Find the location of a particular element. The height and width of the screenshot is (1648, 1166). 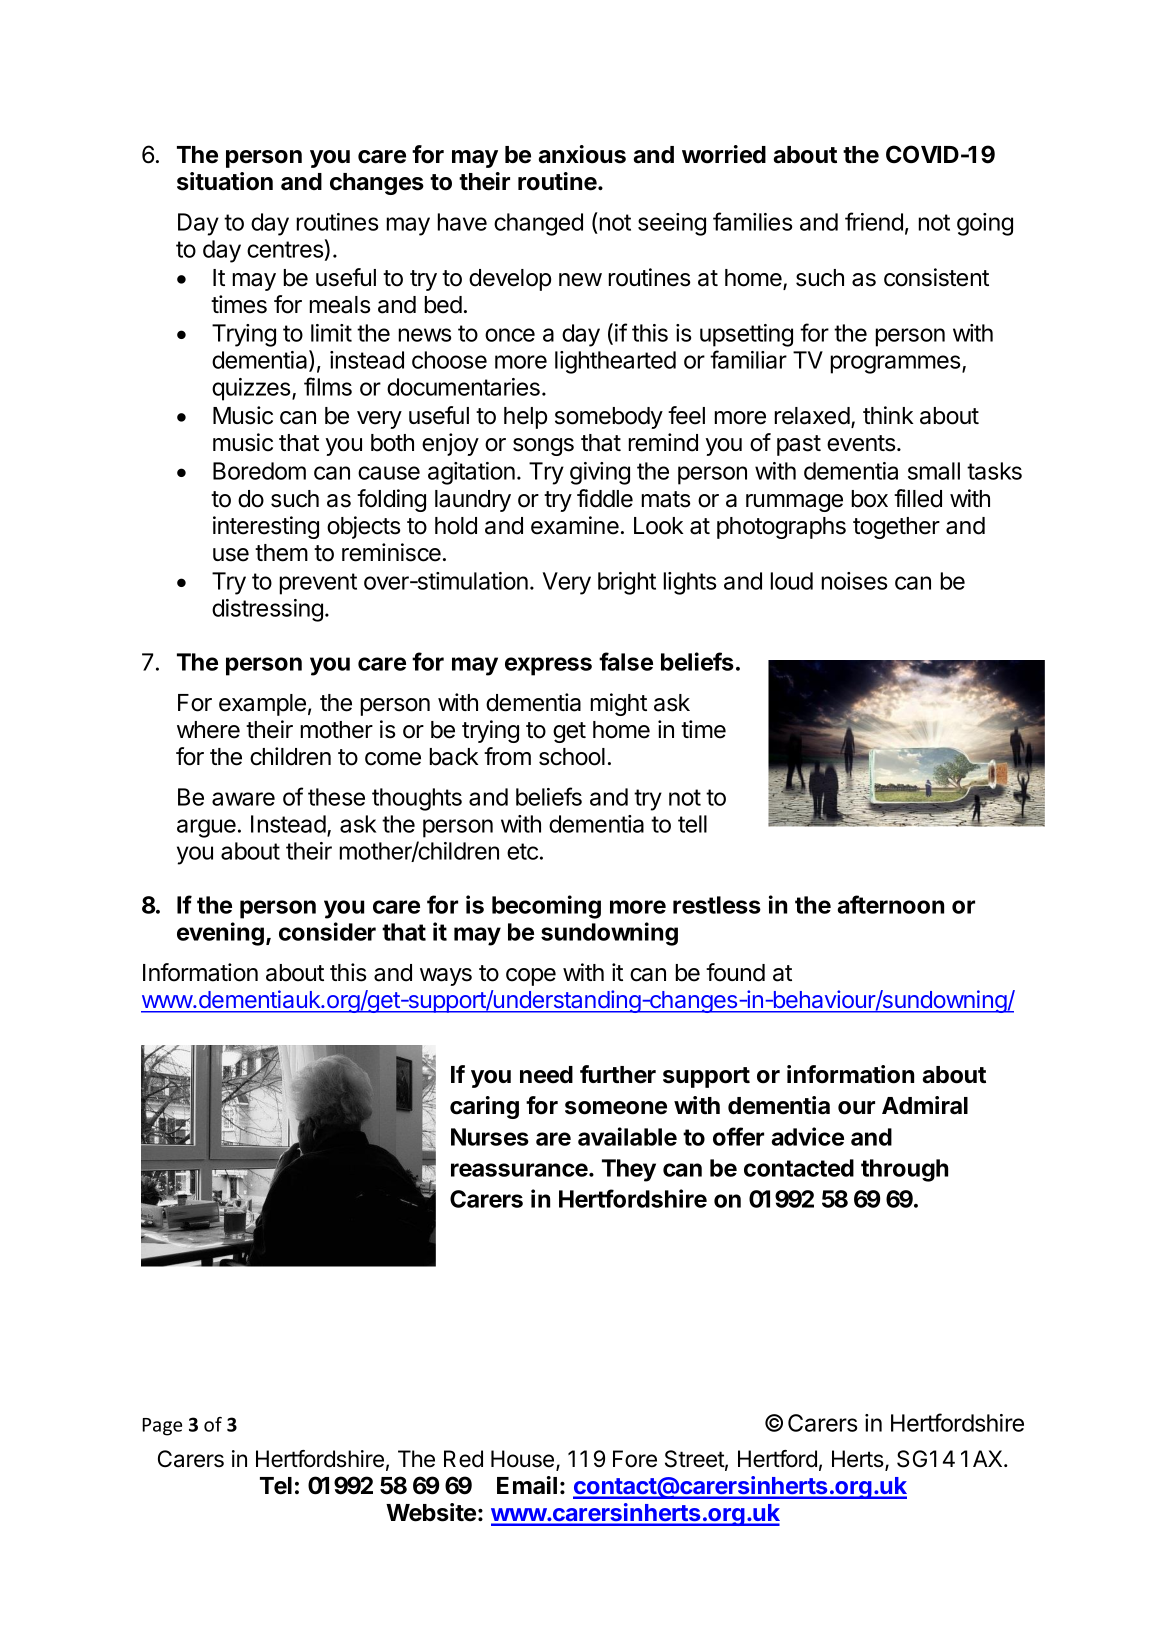

Page is located at coordinates (162, 1427).
